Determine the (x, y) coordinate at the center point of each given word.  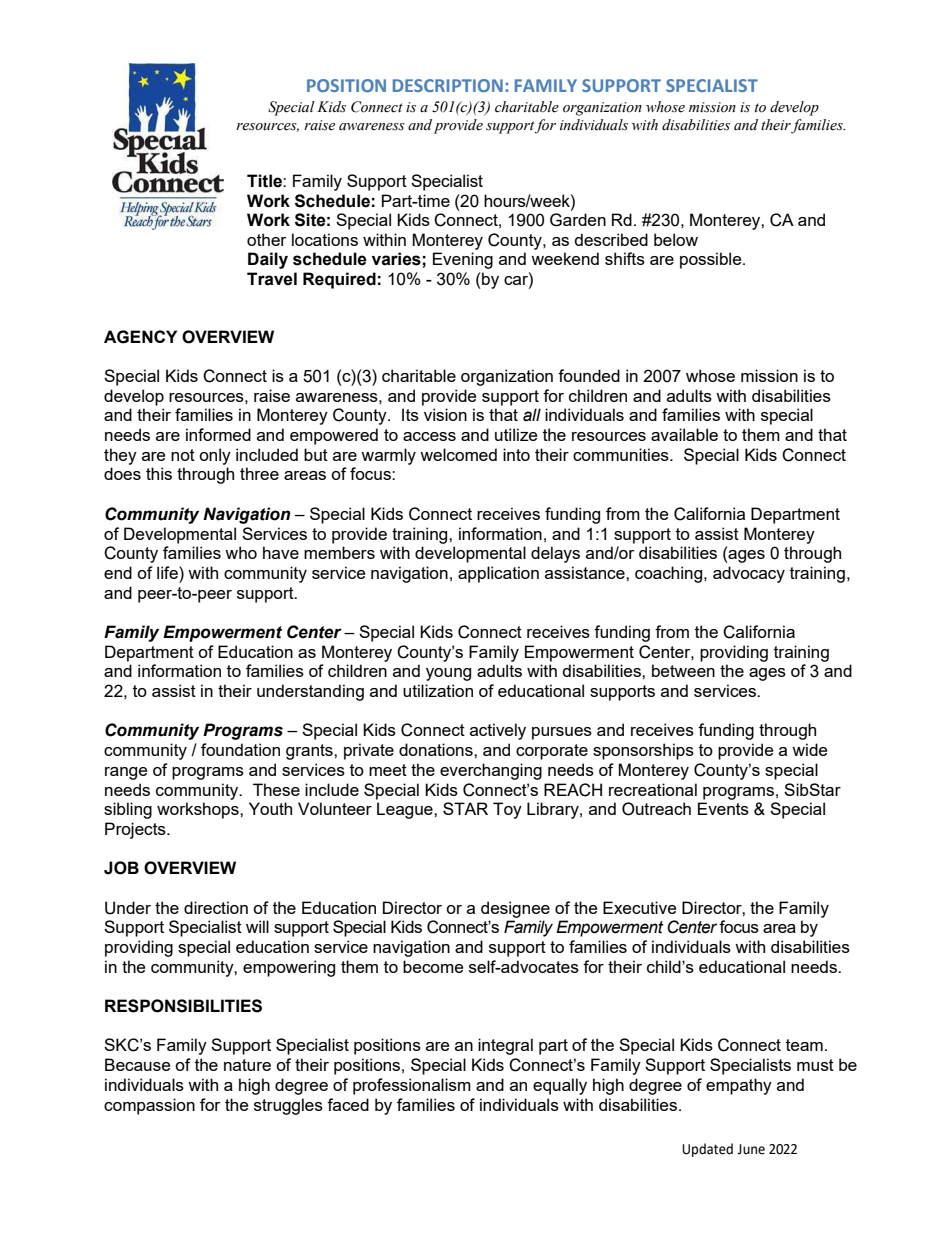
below (676, 239)
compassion (149, 1106)
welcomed (458, 454)
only (215, 456)
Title (265, 181)
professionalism (412, 1086)
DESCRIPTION (448, 85)
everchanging (491, 771)
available (684, 434)
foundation (240, 749)
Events (723, 808)
